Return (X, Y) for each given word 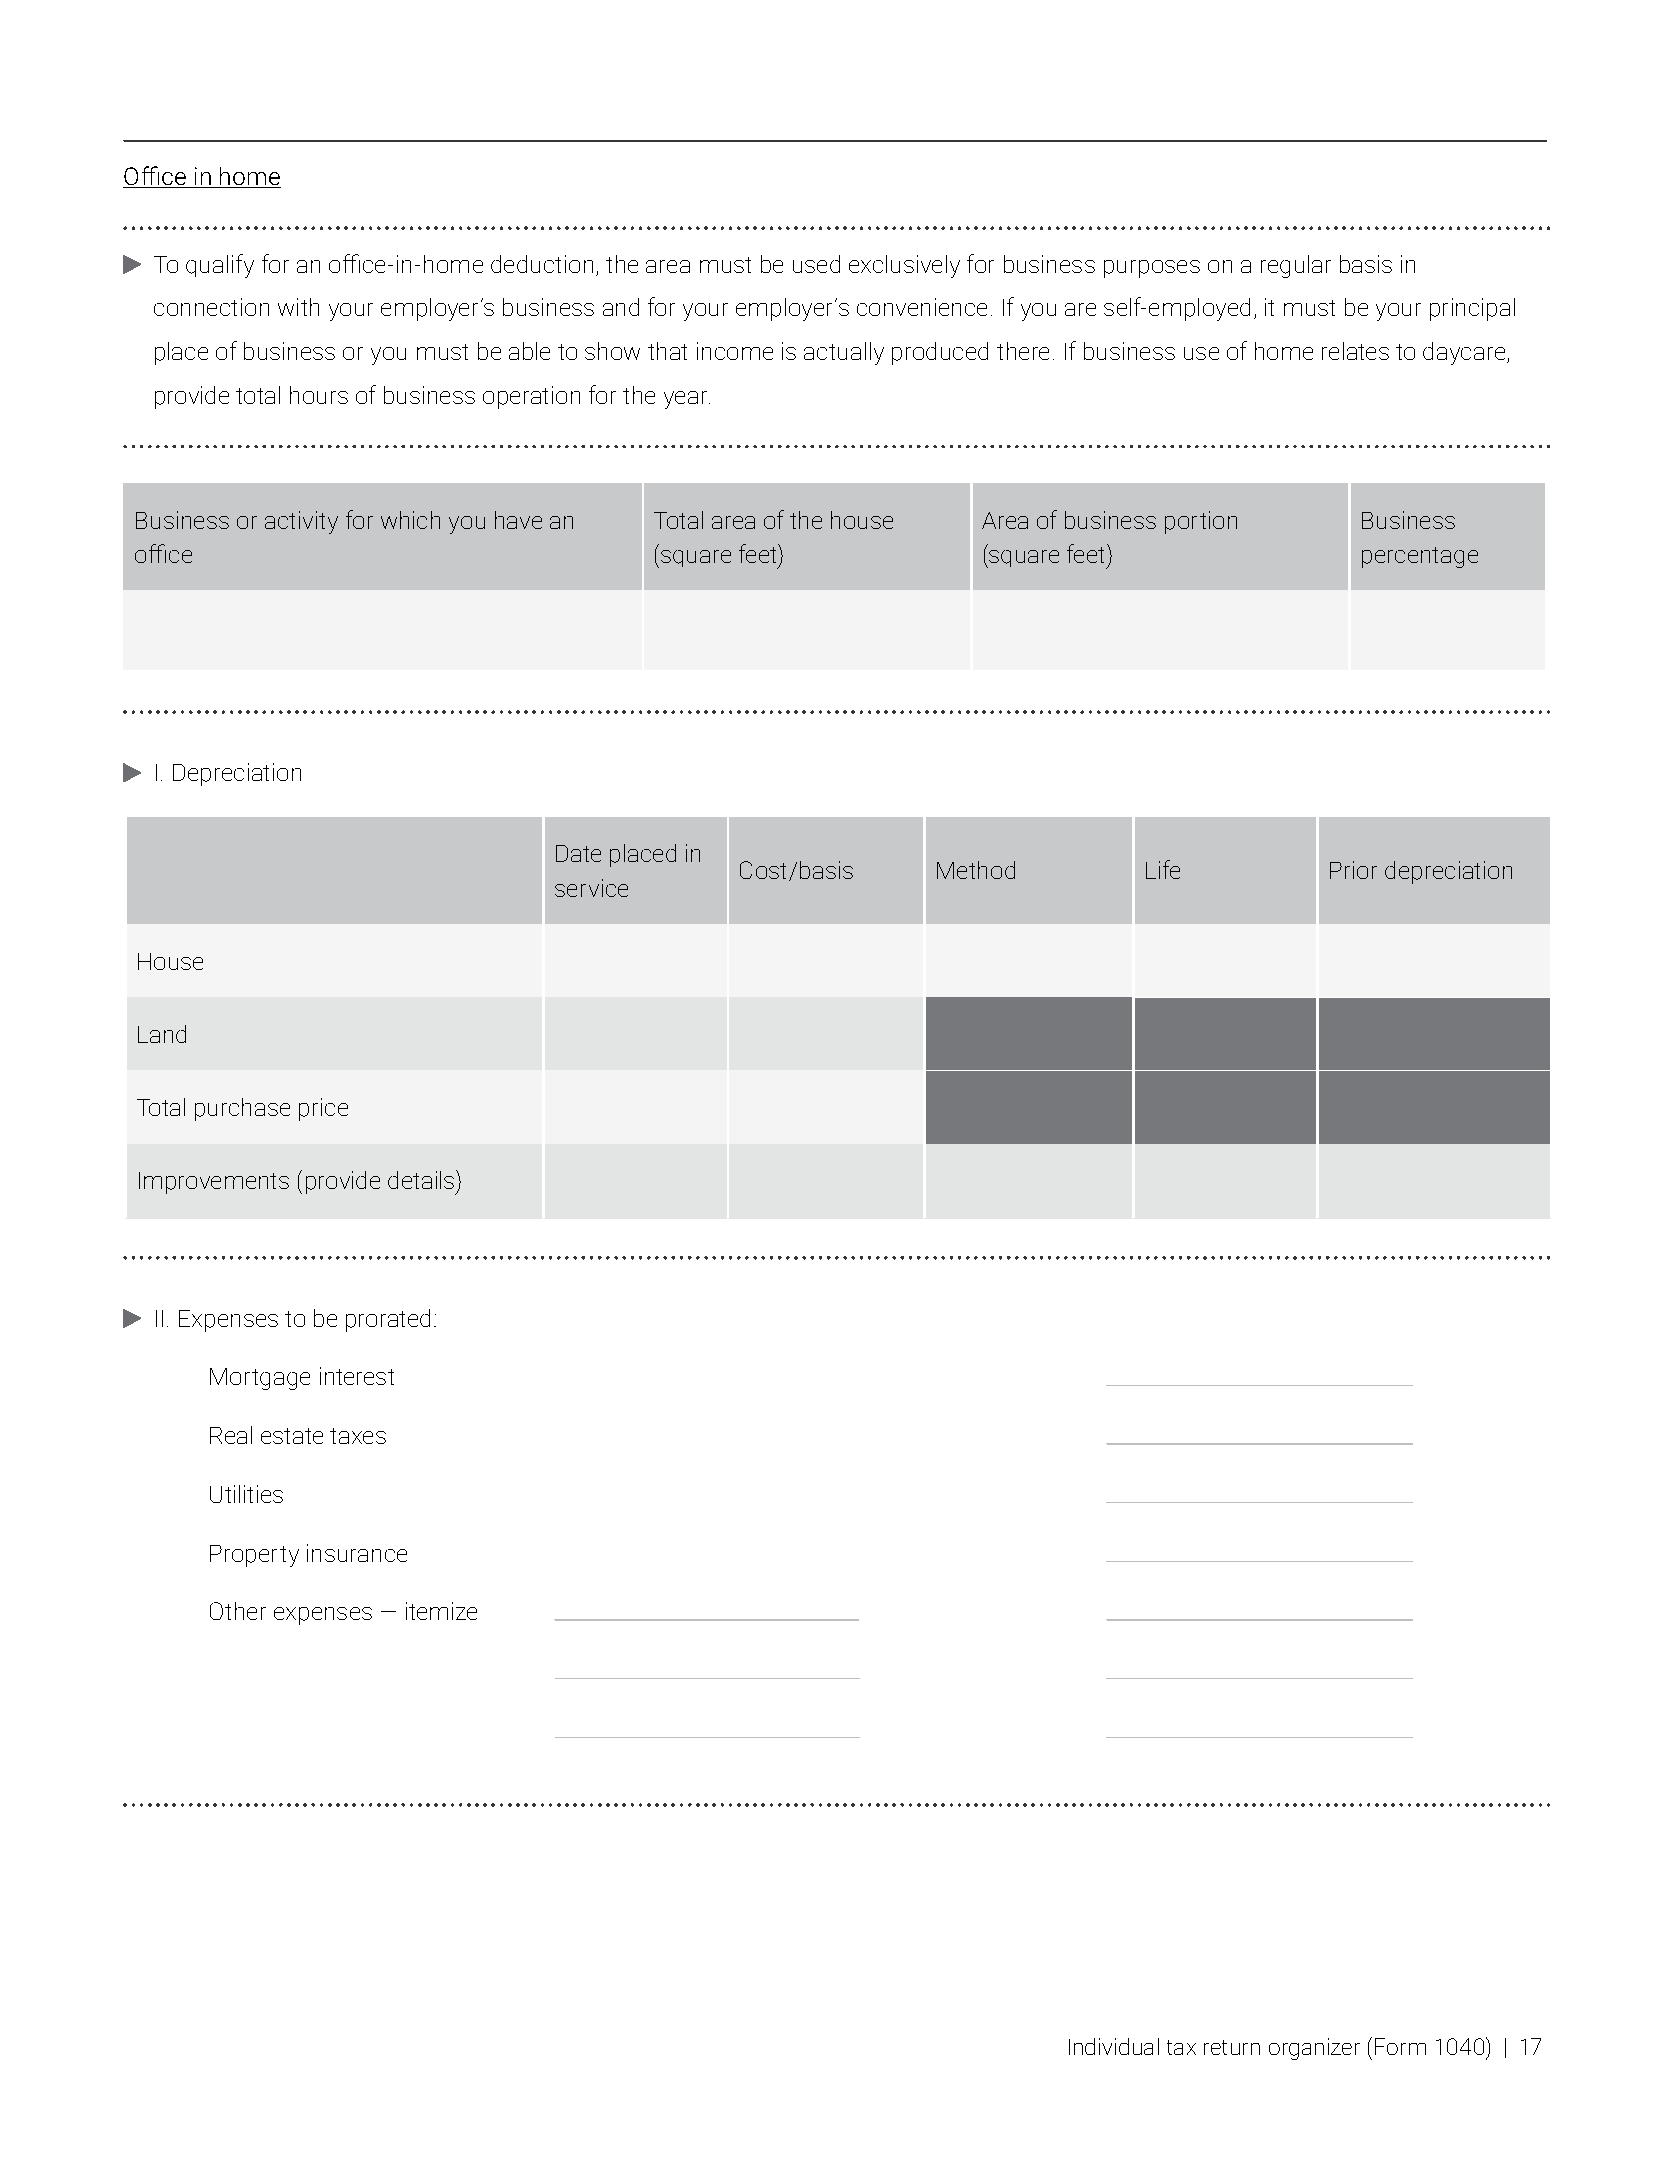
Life (1163, 869)
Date (578, 853)
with (298, 307)
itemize (441, 1611)
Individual (1114, 2046)
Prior (1353, 870)
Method (976, 870)
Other (238, 1611)
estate (292, 1436)
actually (844, 353)
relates (1355, 351)
